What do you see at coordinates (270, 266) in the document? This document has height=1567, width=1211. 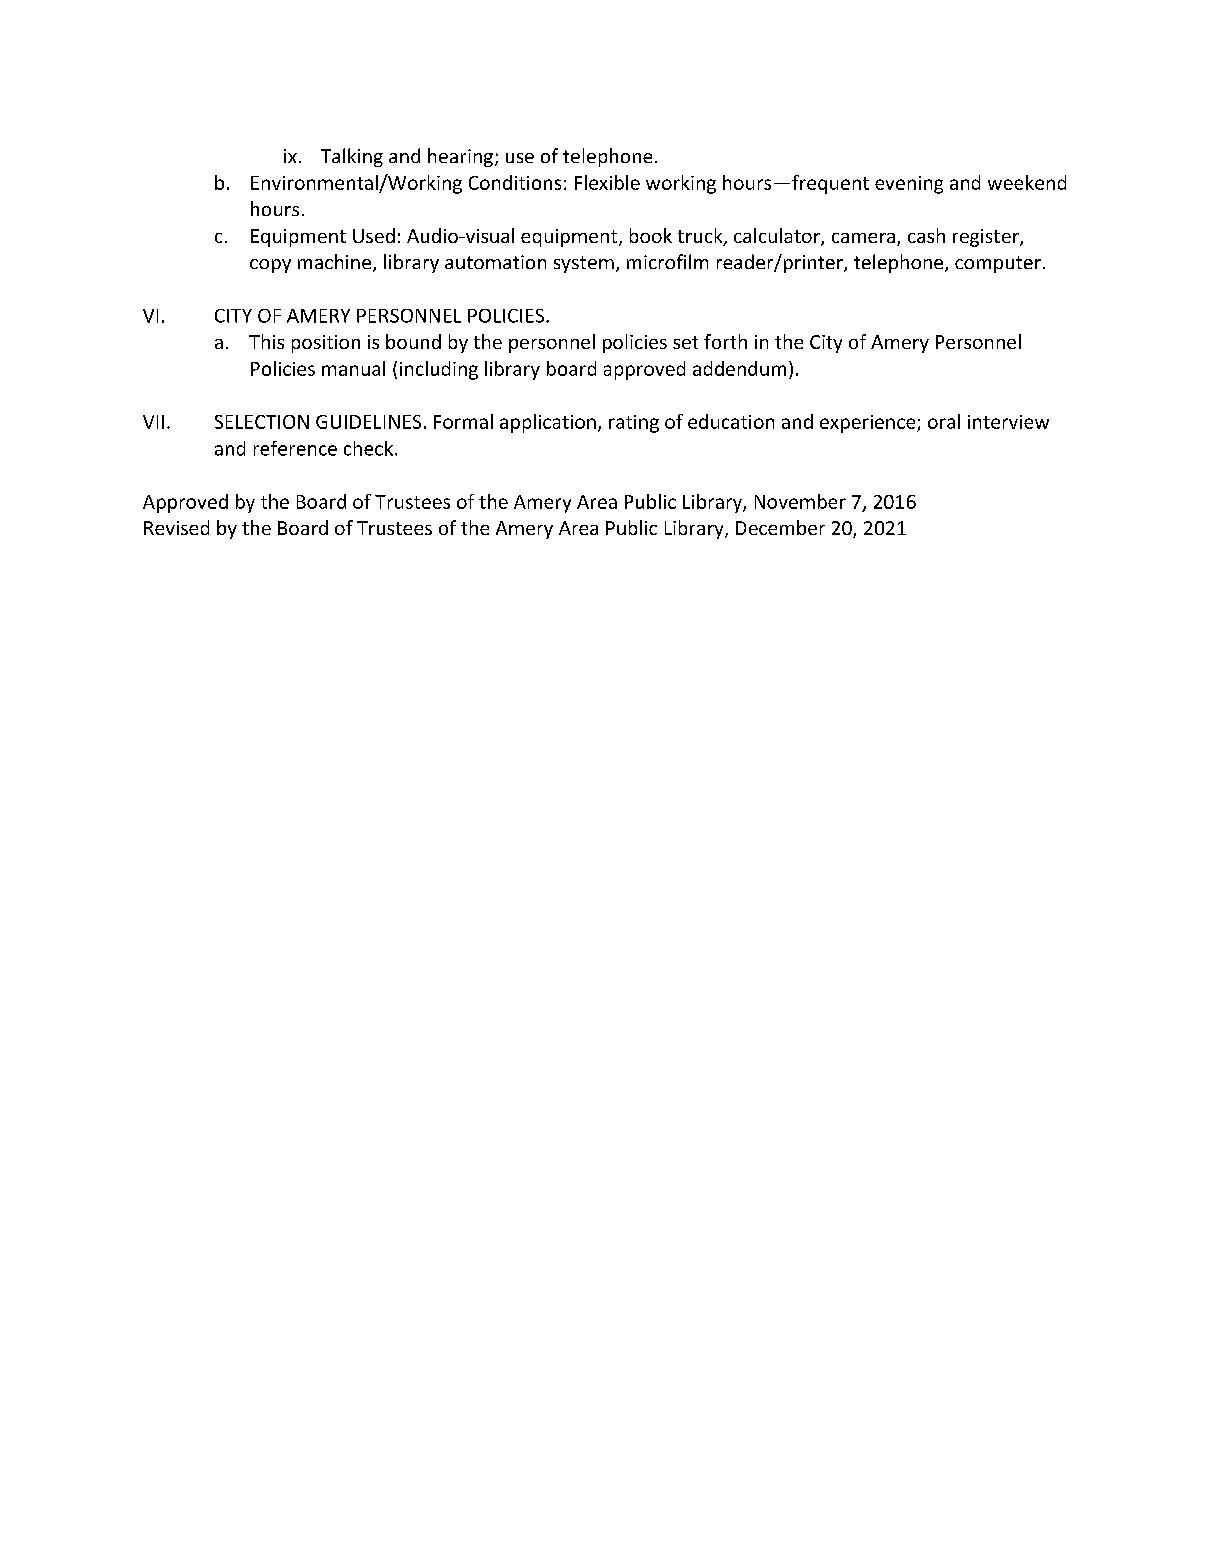 I see `copy` at bounding box center [270, 266].
